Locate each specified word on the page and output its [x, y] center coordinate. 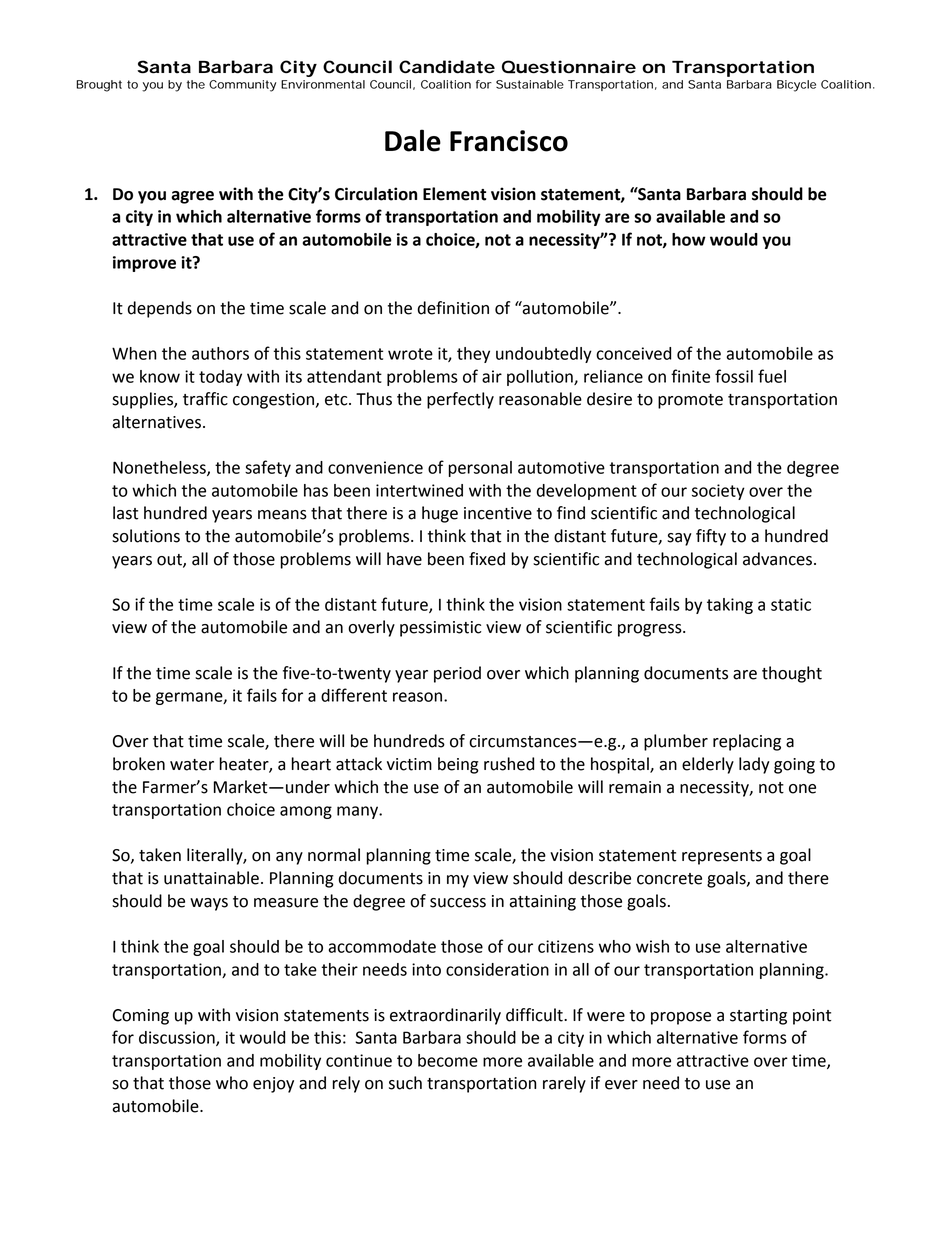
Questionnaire [569, 67]
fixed [487, 559]
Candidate [447, 67]
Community [242, 86]
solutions [146, 536]
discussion [178, 1038]
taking [730, 606]
